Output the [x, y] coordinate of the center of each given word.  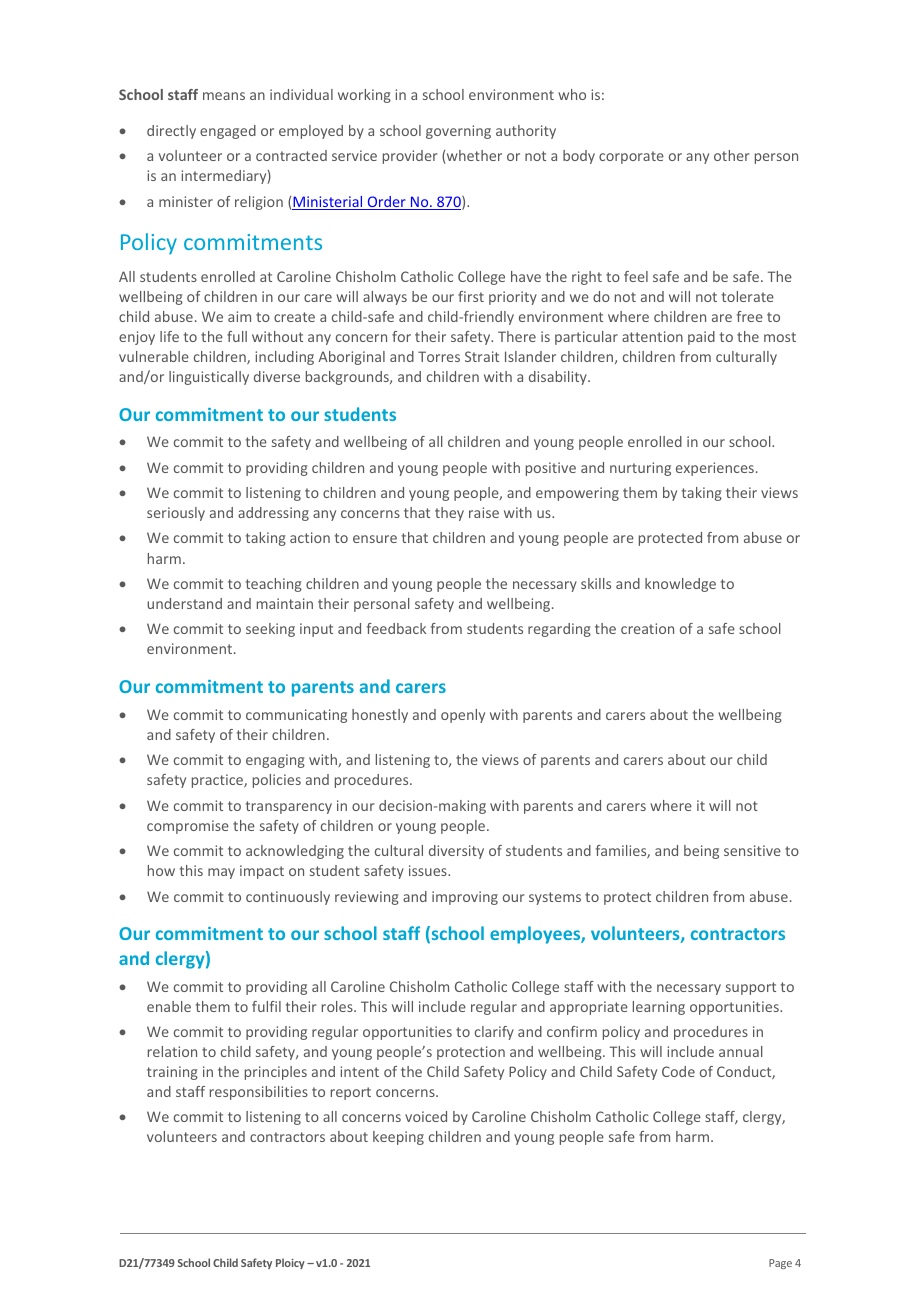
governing [458, 132]
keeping [398, 1138]
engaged [228, 132]
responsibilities [259, 1093]
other [731, 155]
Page [780, 1264]
